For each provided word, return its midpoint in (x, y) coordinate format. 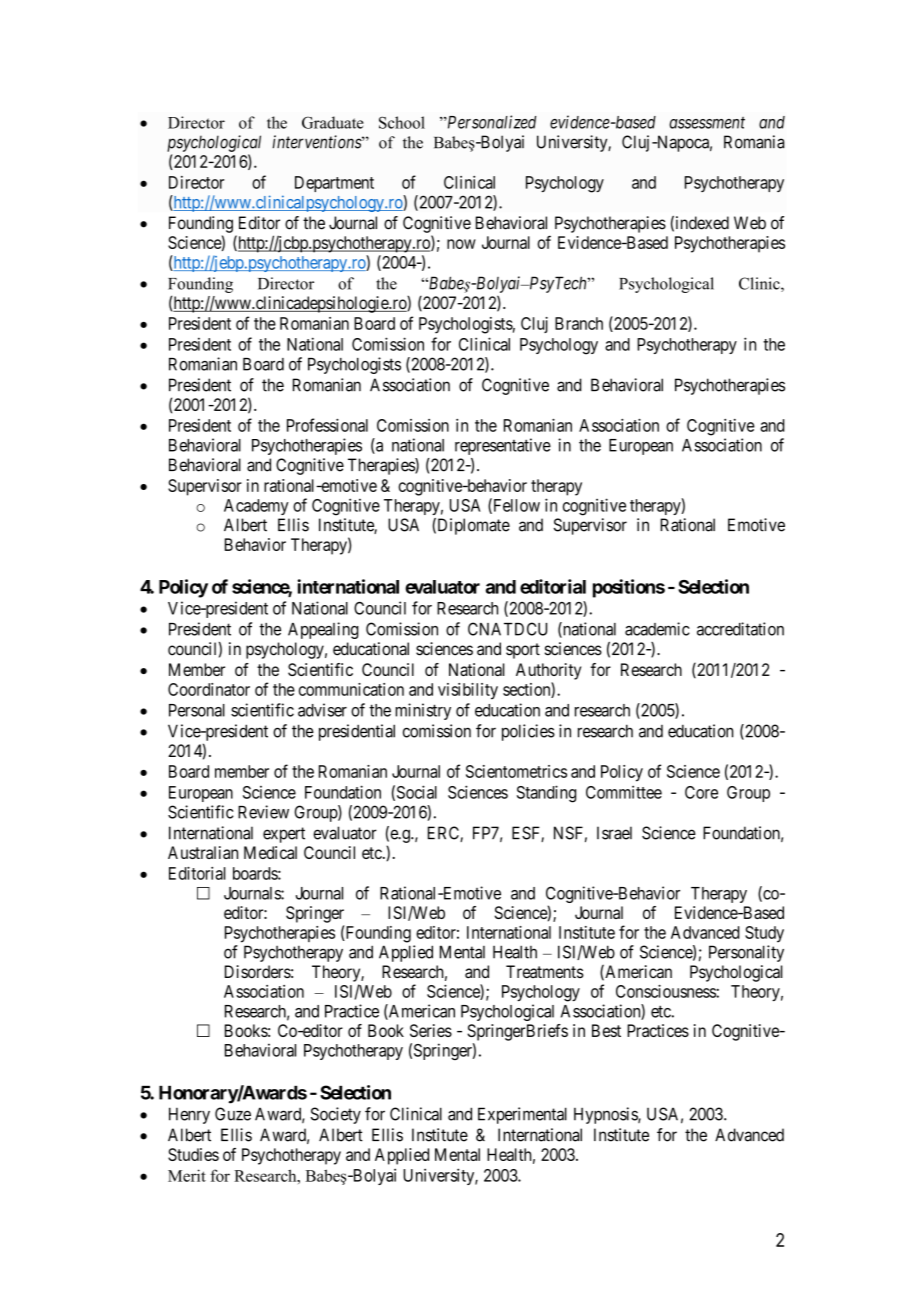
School (402, 122)
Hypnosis (606, 1115)
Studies (193, 1154)
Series (431, 1030)
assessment (707, 123)
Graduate (333, 122)
